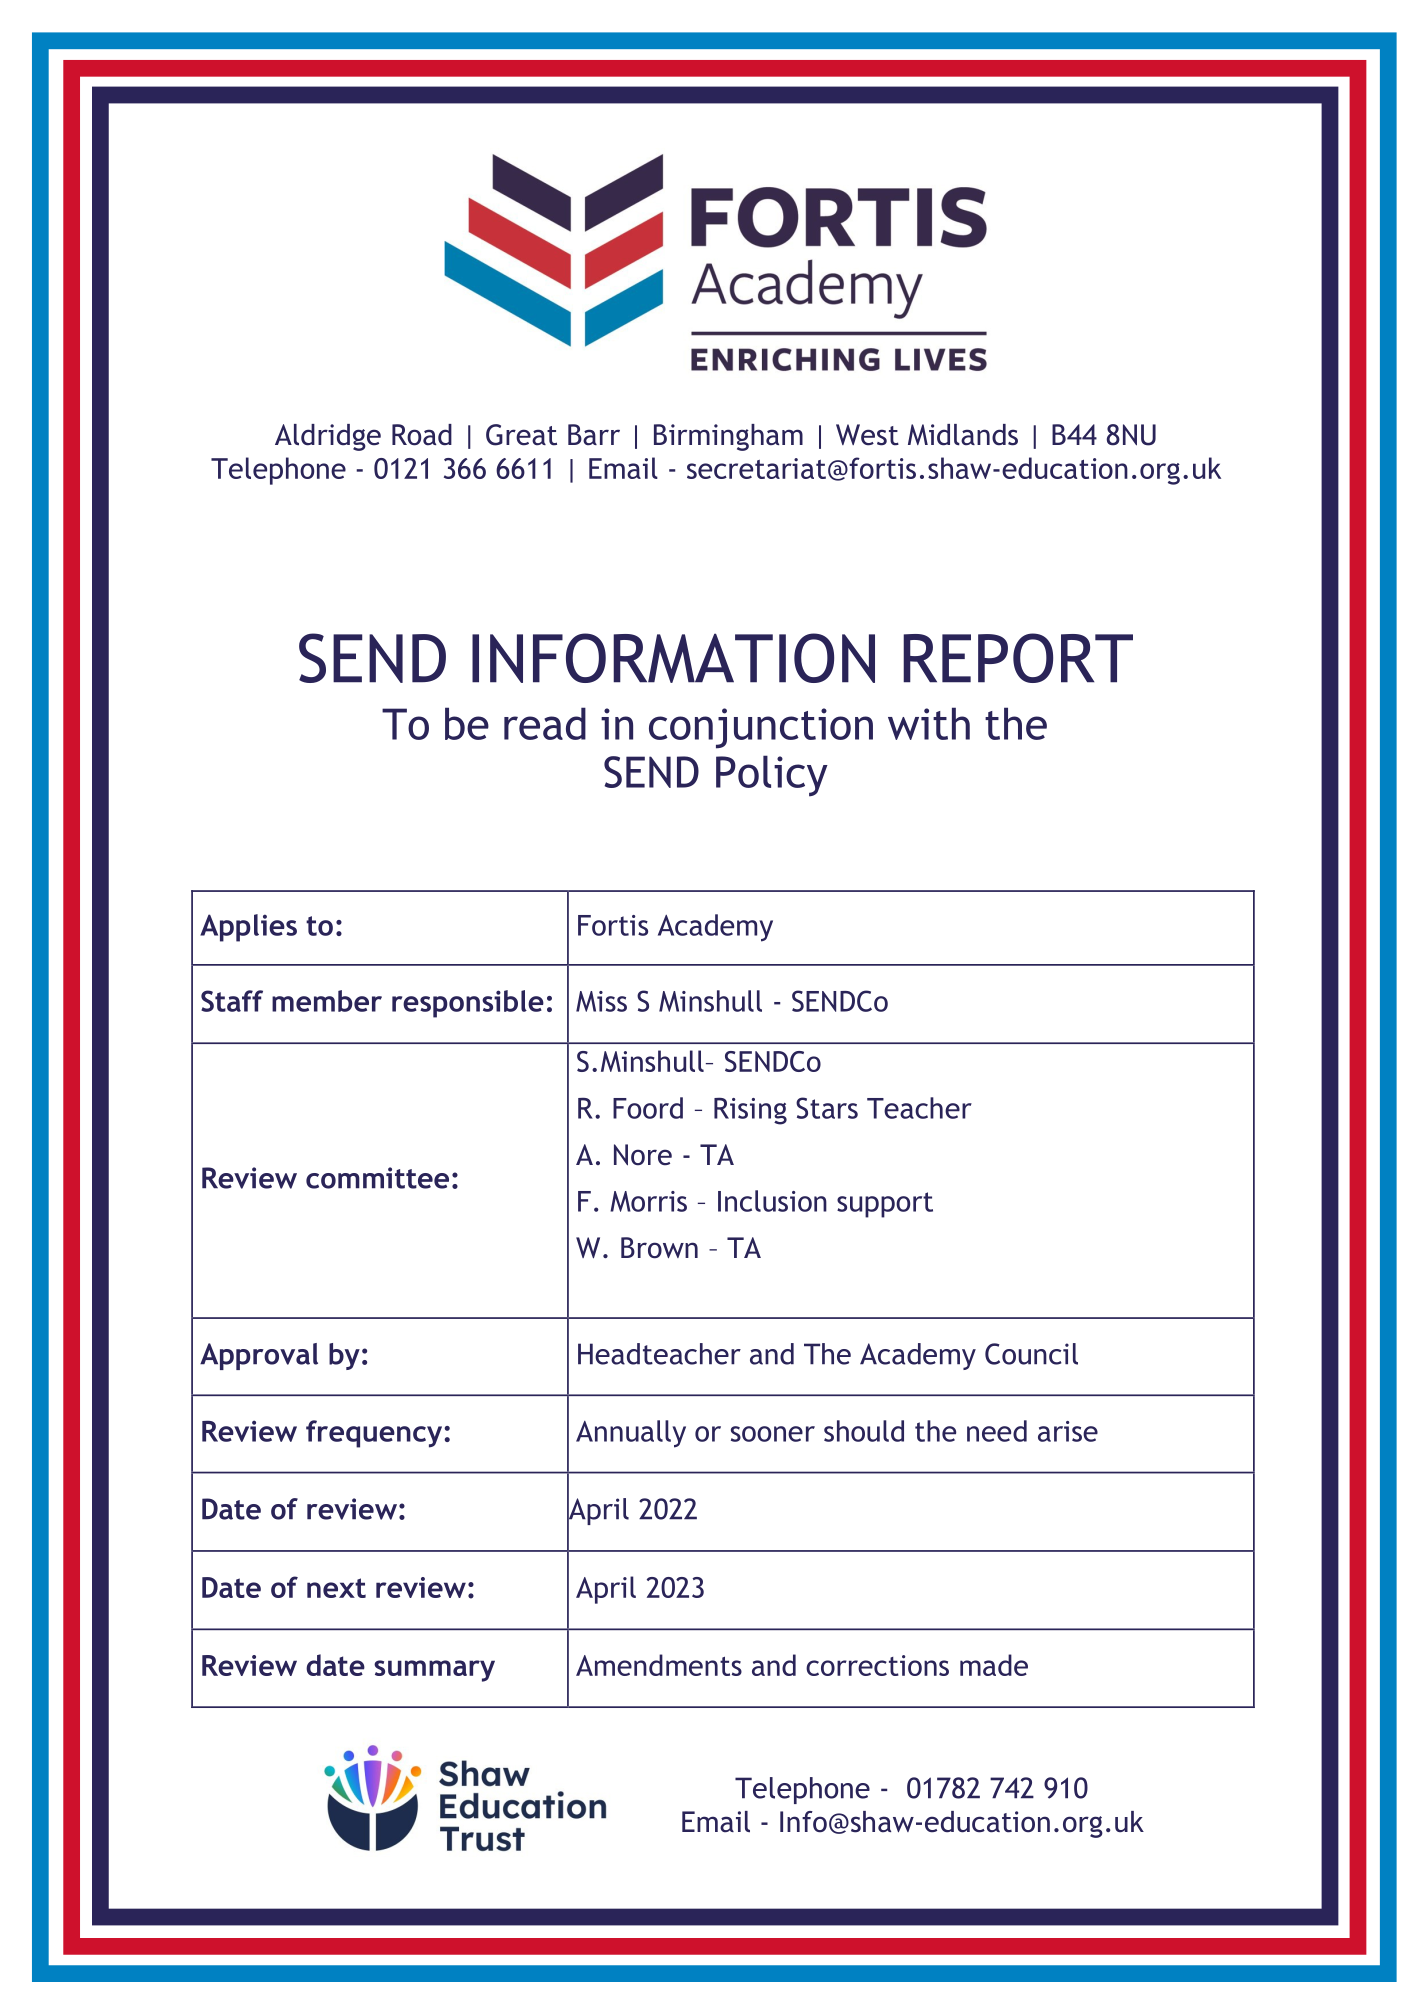 The image size is (1425, 2015). I want to click on Miss, so click(601, 1001).
